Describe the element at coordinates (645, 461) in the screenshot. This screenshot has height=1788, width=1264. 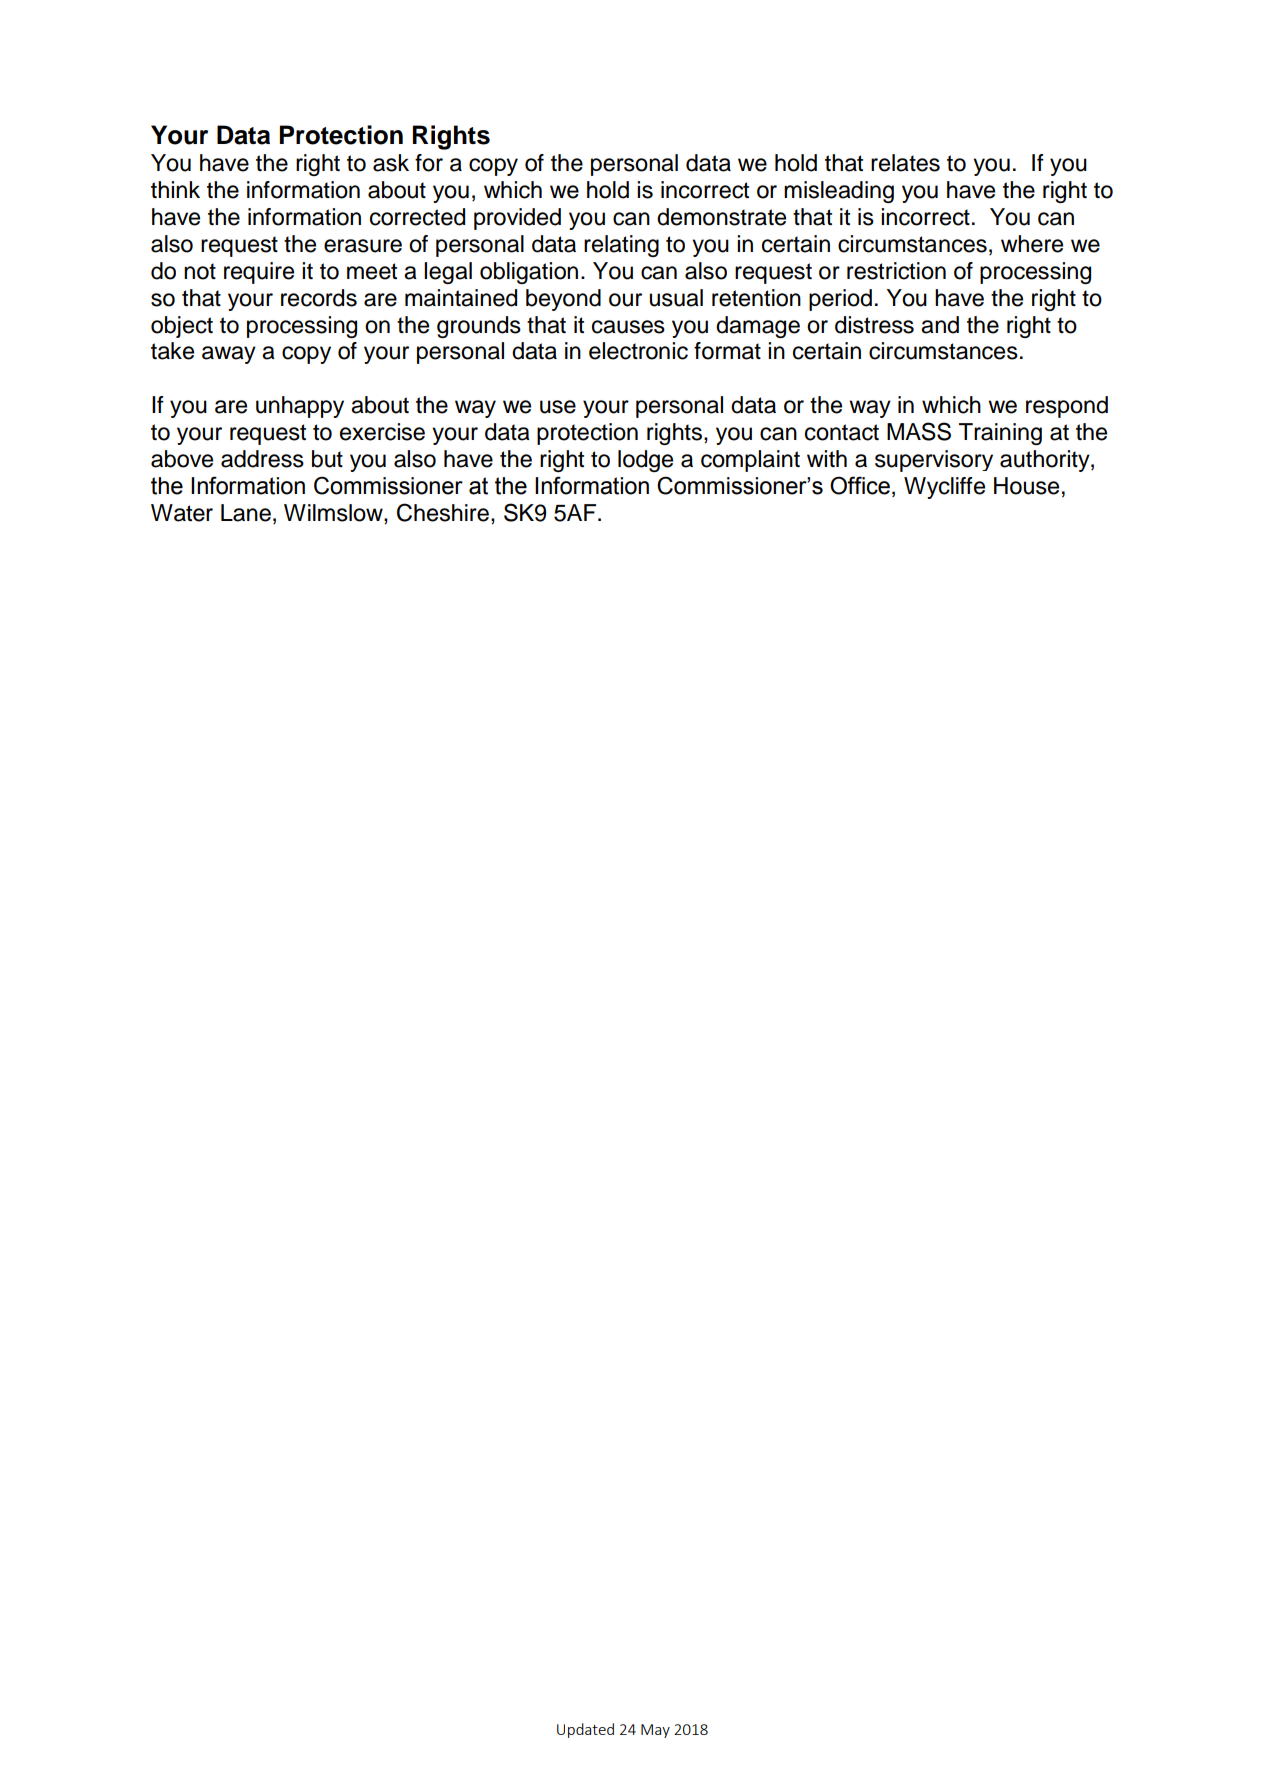
I see `lodge` at that location.
